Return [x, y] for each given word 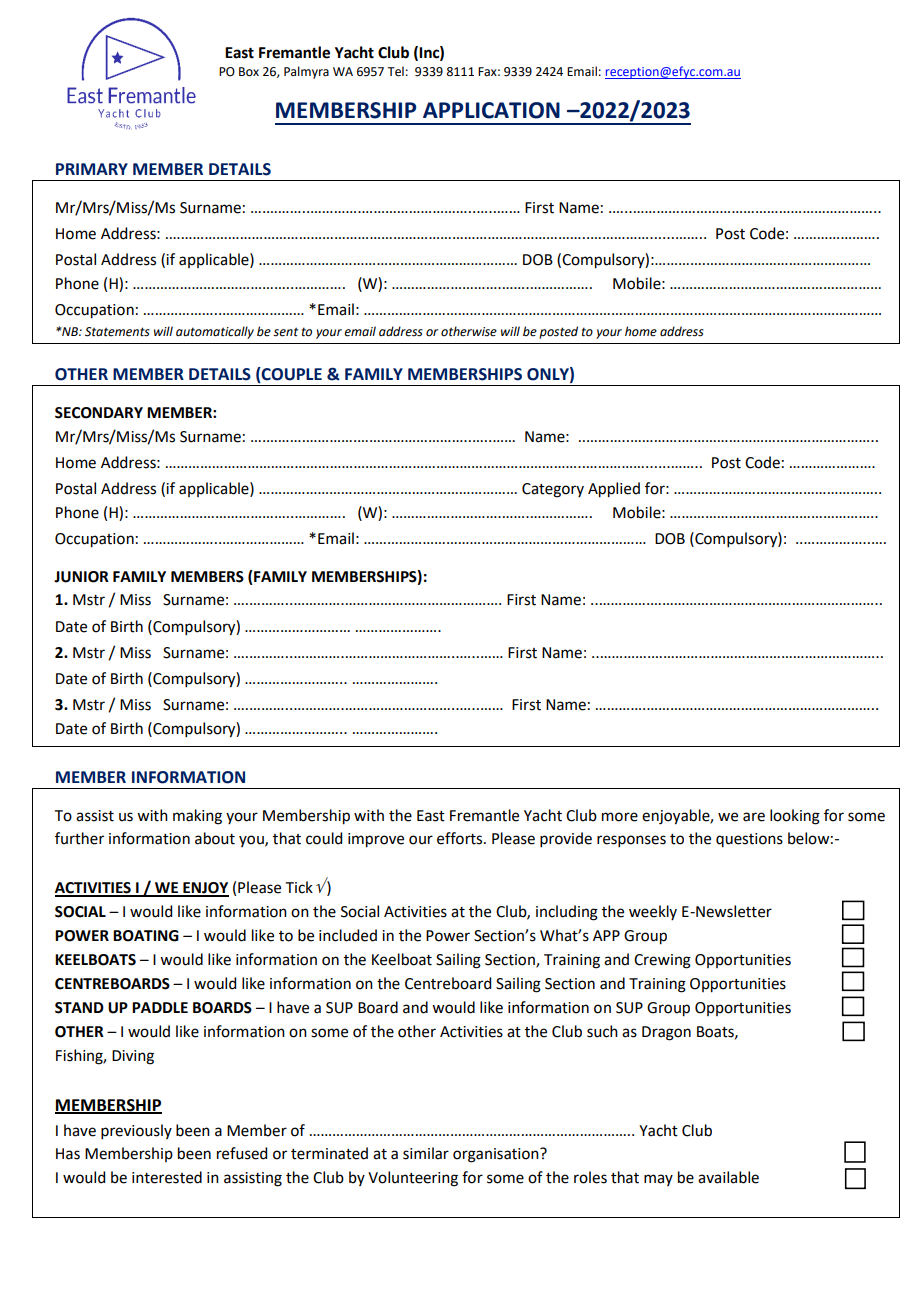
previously [136, 1131]
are [754, 817]
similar [426, 1153]
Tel [395, 71]
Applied [614, 490]
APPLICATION [491, 110]
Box [249, 72]
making [197, 817]
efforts [461, 838]
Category [553, 490]
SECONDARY [99, 413]
